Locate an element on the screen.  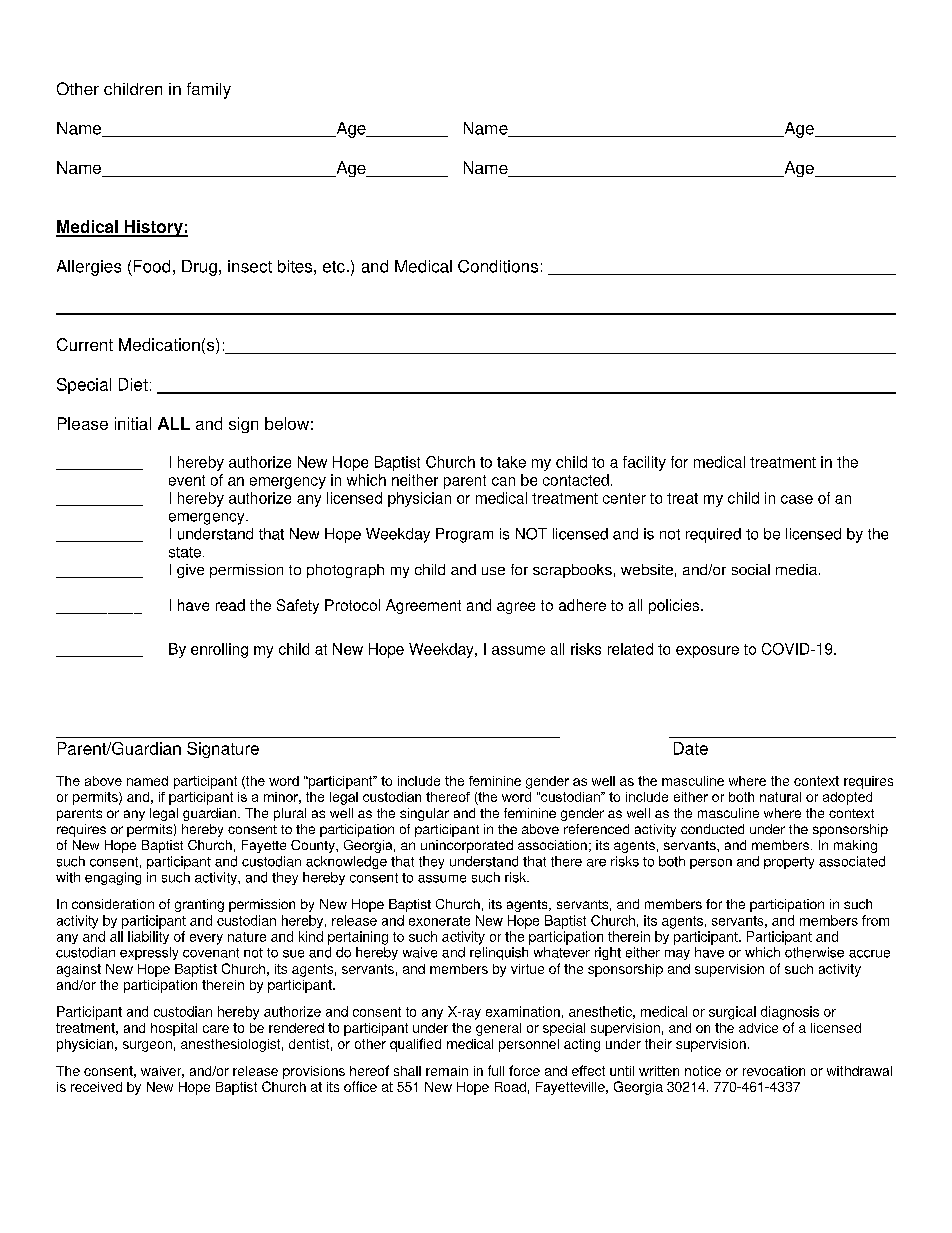
revocation is located at coordinates (774, 1071).
